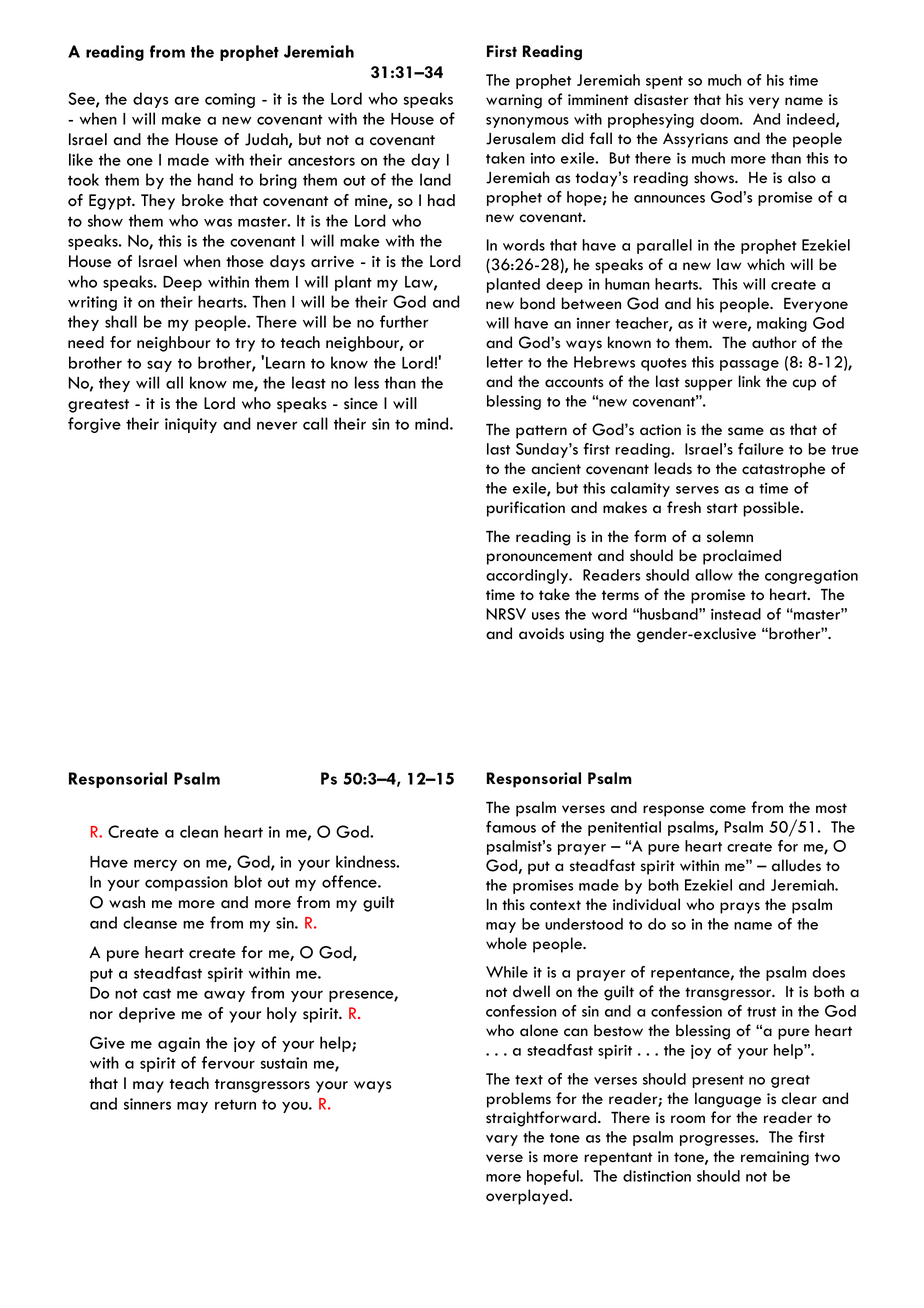 This screenshot has height=1308, width=924. What do you see at coordinates (506, 614) in the screenshot?
I see `NRSV` at bounding box center [506, 614].
